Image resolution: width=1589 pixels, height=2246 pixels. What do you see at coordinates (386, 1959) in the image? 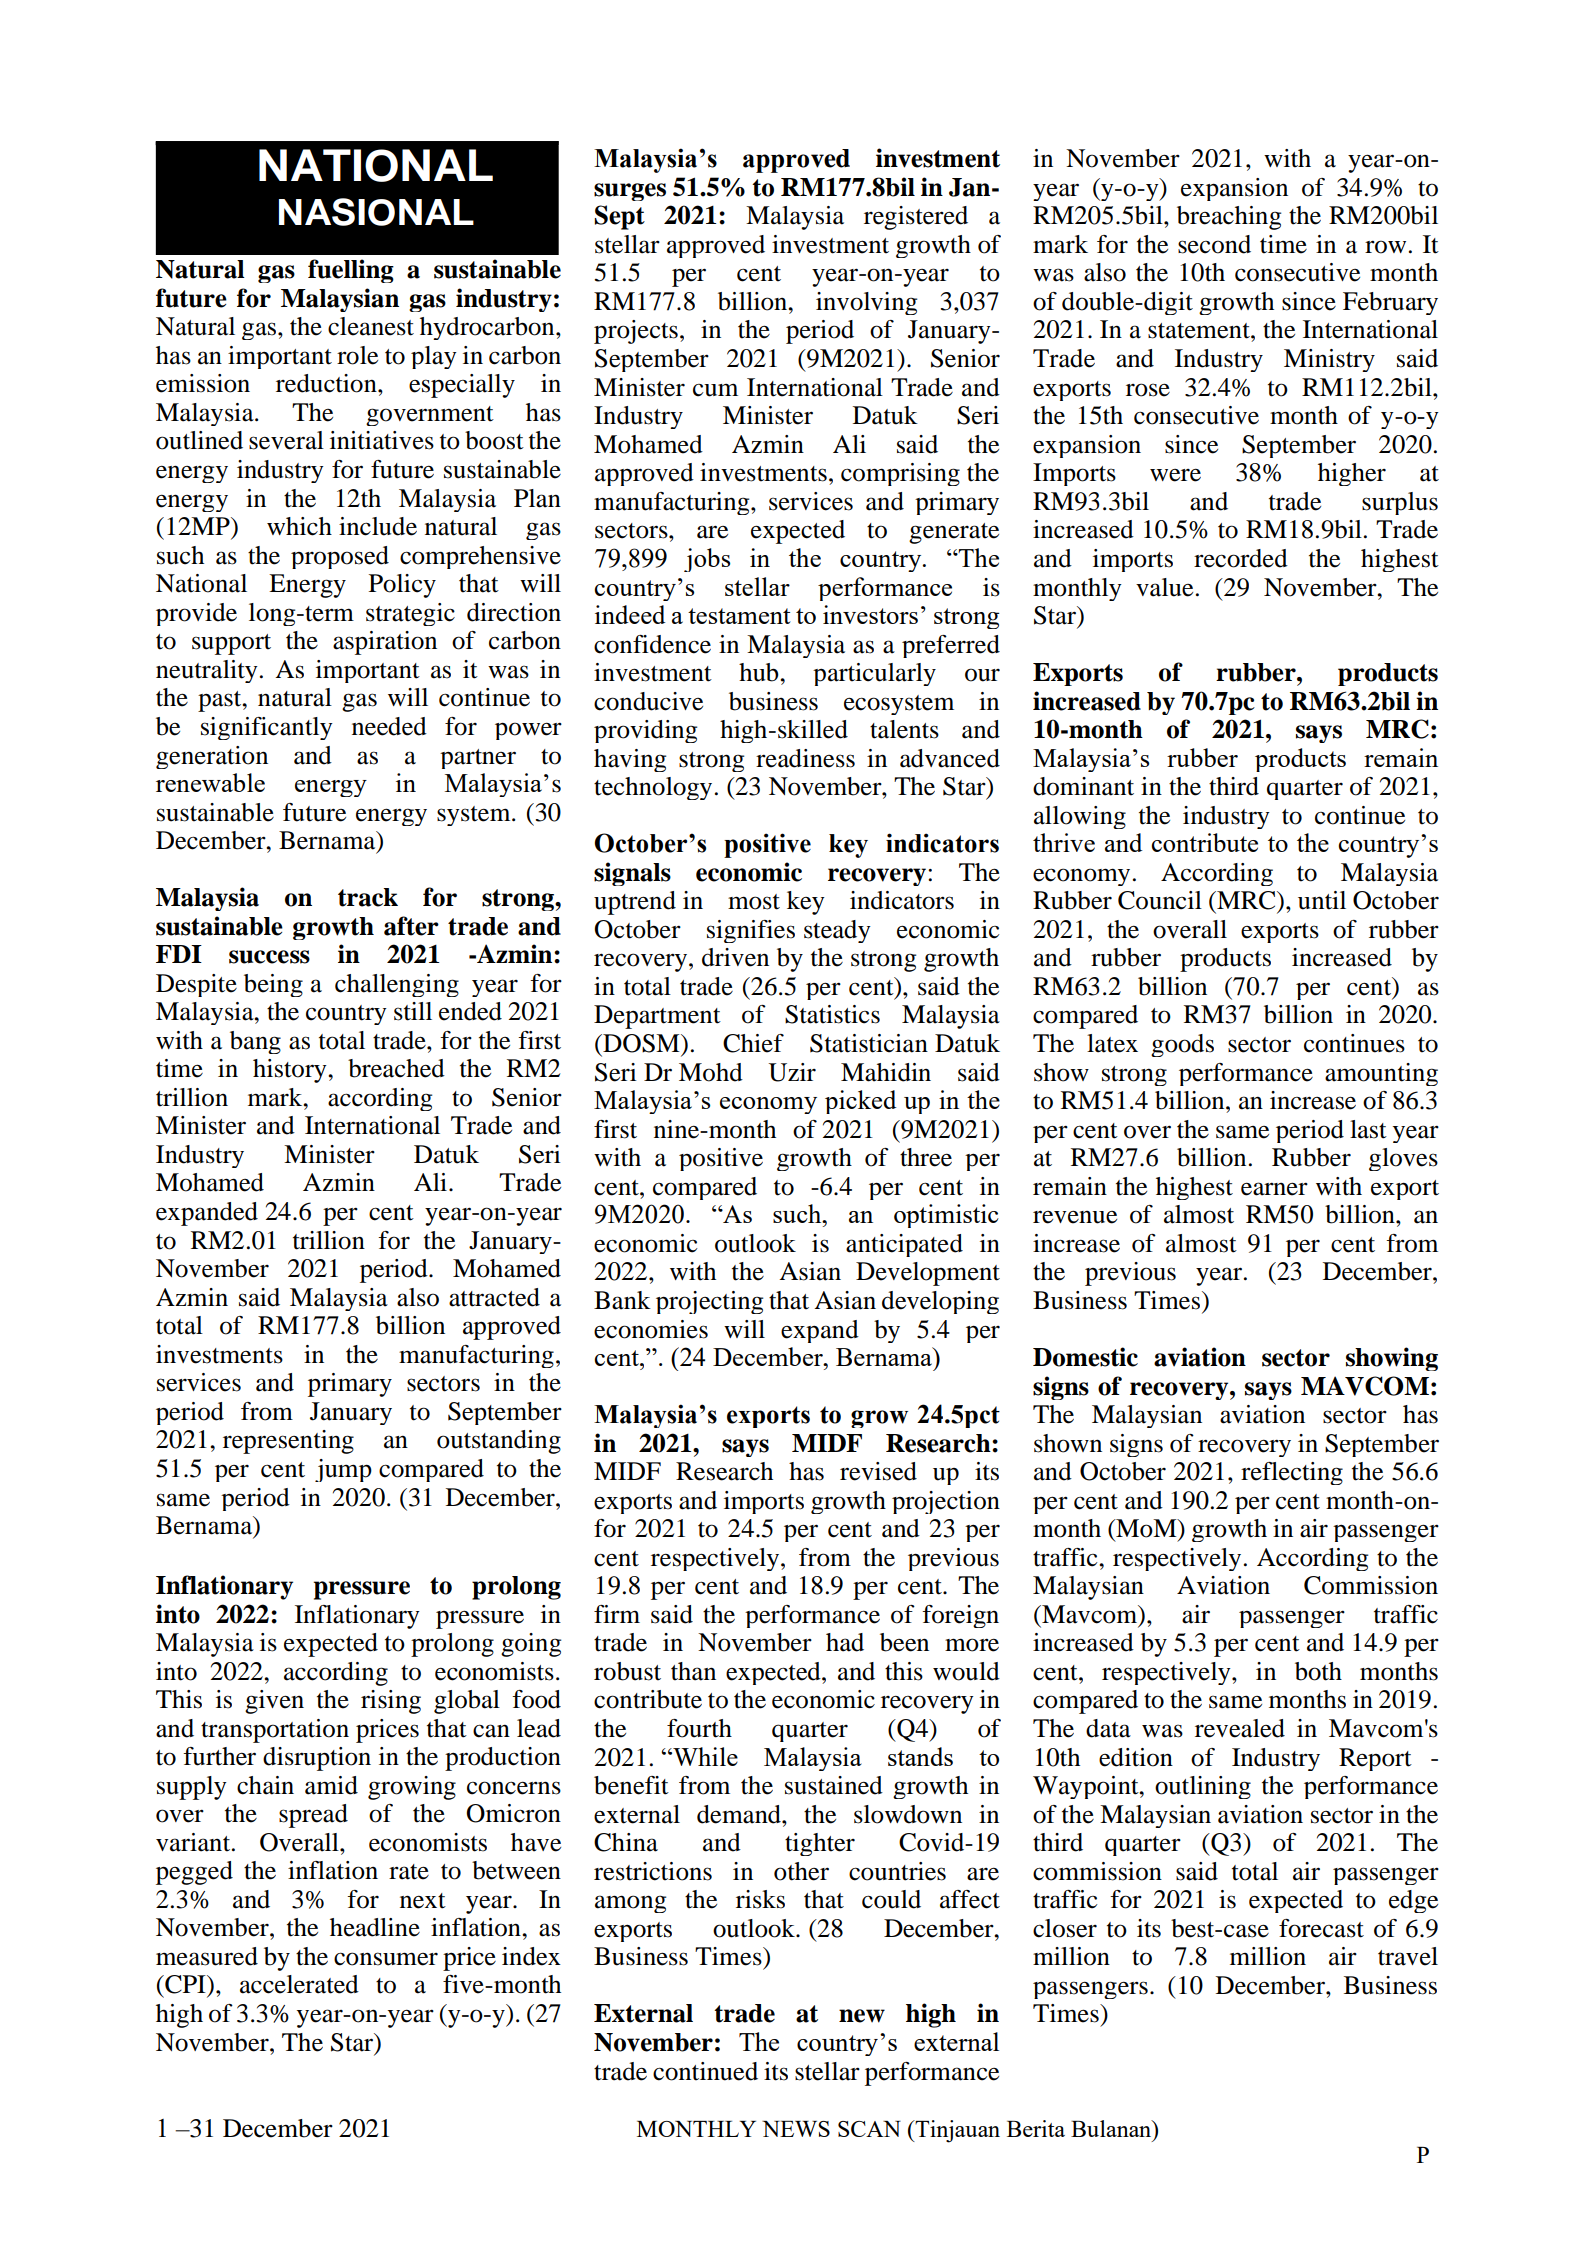
I see `consumer` at bounding box center [386, 1959].
